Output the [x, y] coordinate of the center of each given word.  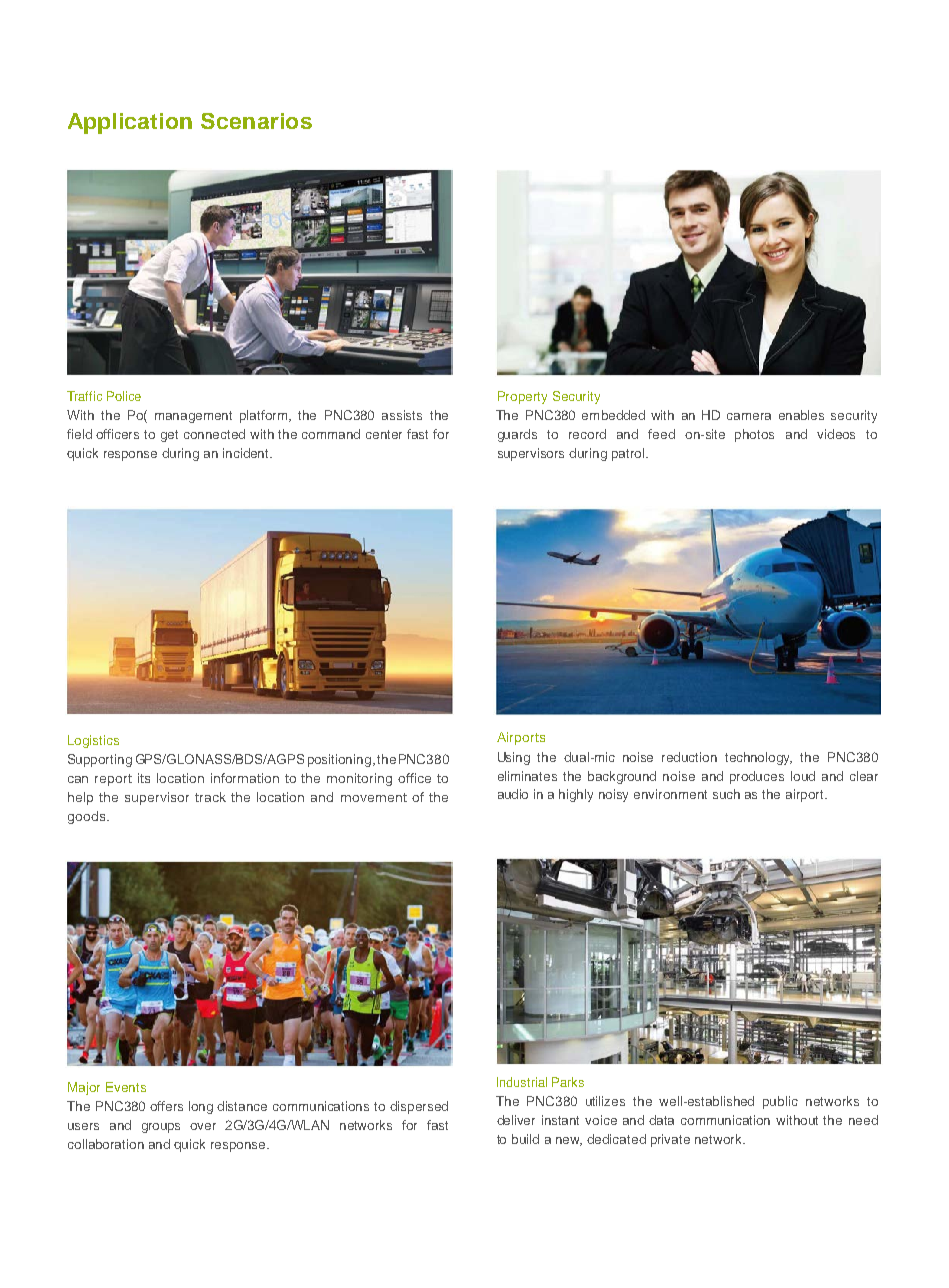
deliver [516, 1120]
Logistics [93, 741]
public [780, 1102]
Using [514, 758]
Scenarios [256, 121]
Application [130, 123]
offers [166, 1106]
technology [758, 758]
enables [801, 415]
